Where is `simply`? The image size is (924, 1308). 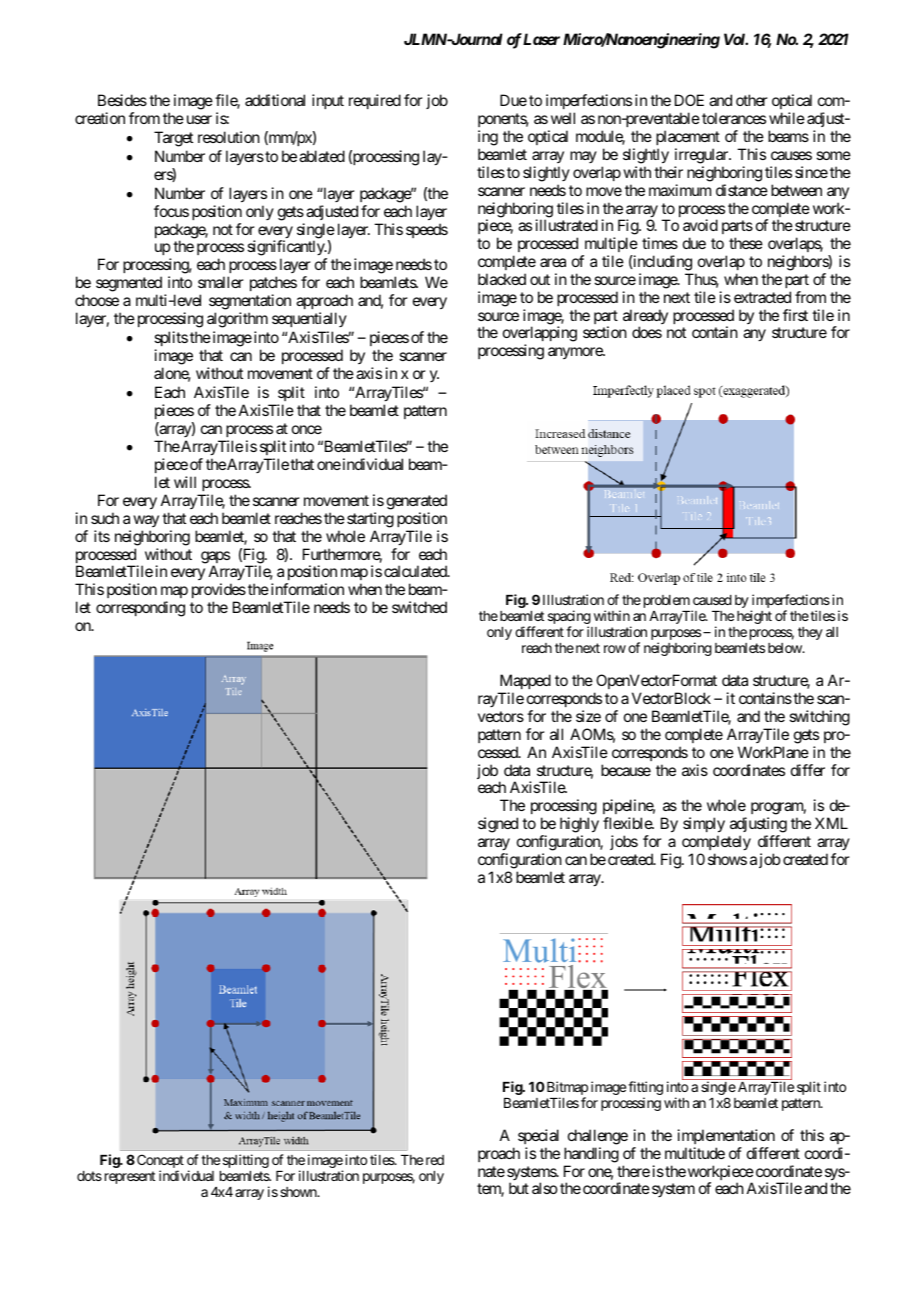
simply is located at coordinates (704, 825).
